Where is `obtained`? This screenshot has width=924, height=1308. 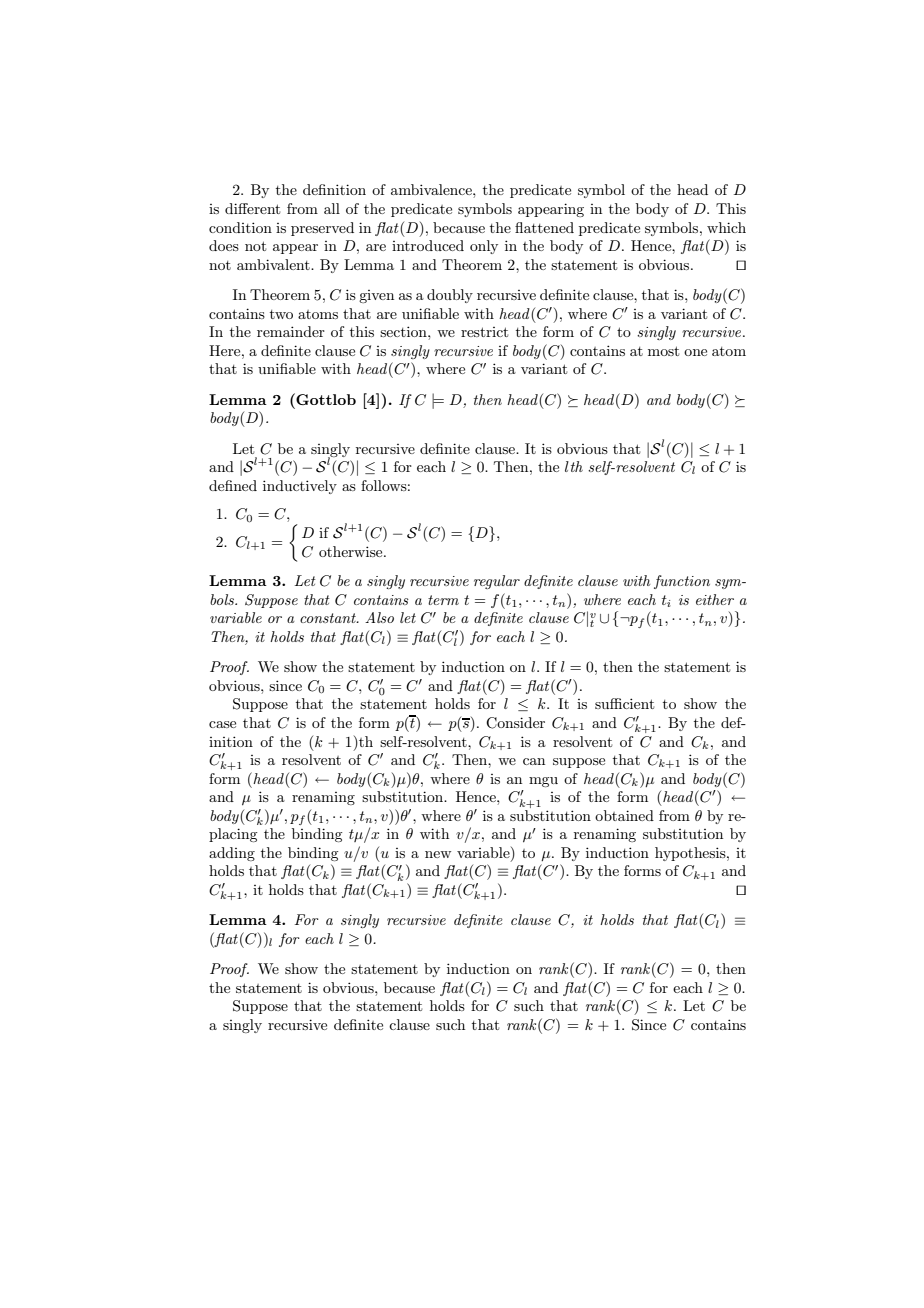
obtained is located at coordinates (624, 815).
